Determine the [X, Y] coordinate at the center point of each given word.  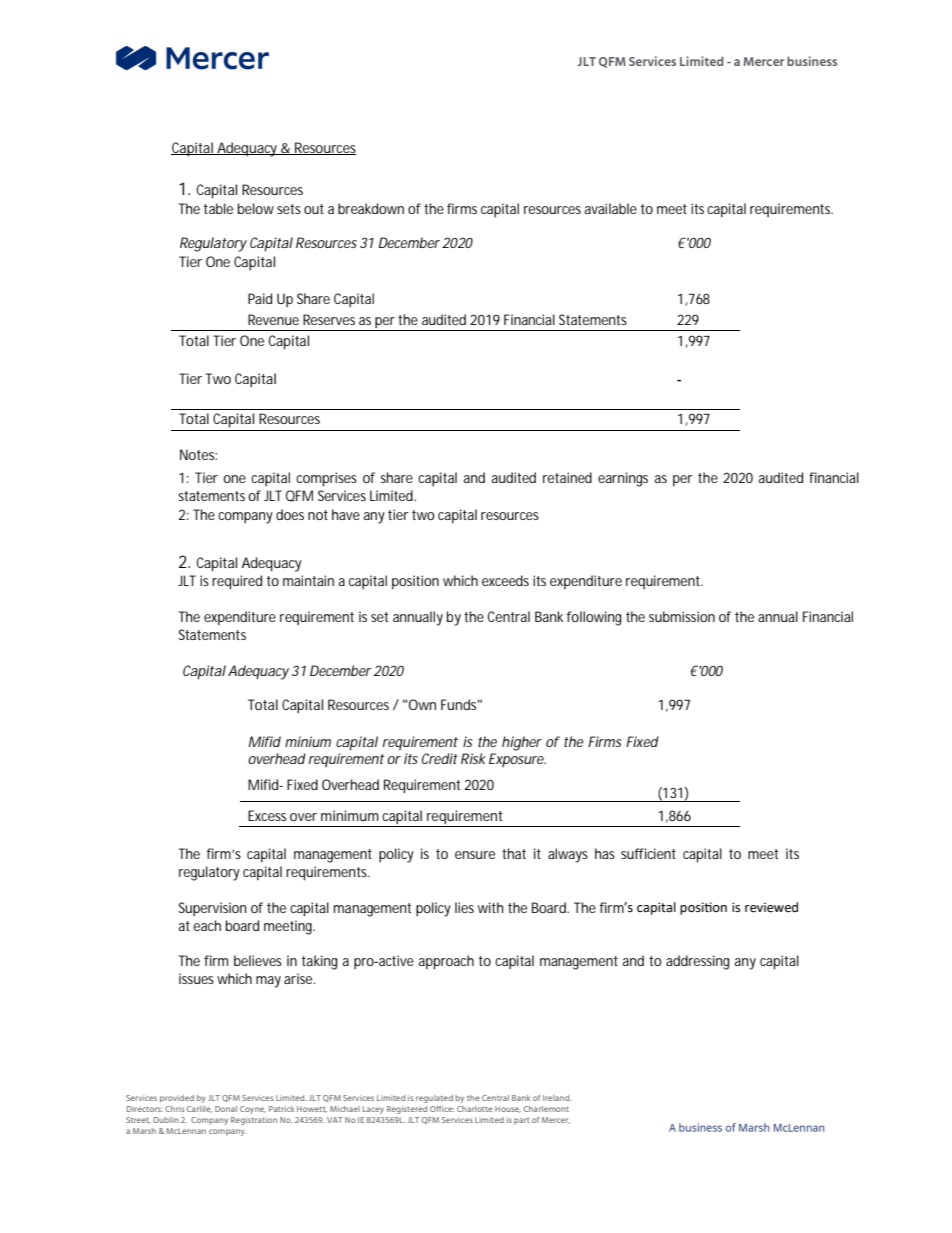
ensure [475, 855]
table [218, 208]
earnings [623, 479]
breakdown [371, 208]
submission [682, 616]
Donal [226, 1109]
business [812, 61]
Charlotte [474, 1109]
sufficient [648, 853]
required [237, 582]
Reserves [329, 319]
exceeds [505, 580]
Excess [267, 815]
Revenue [273, 319]
